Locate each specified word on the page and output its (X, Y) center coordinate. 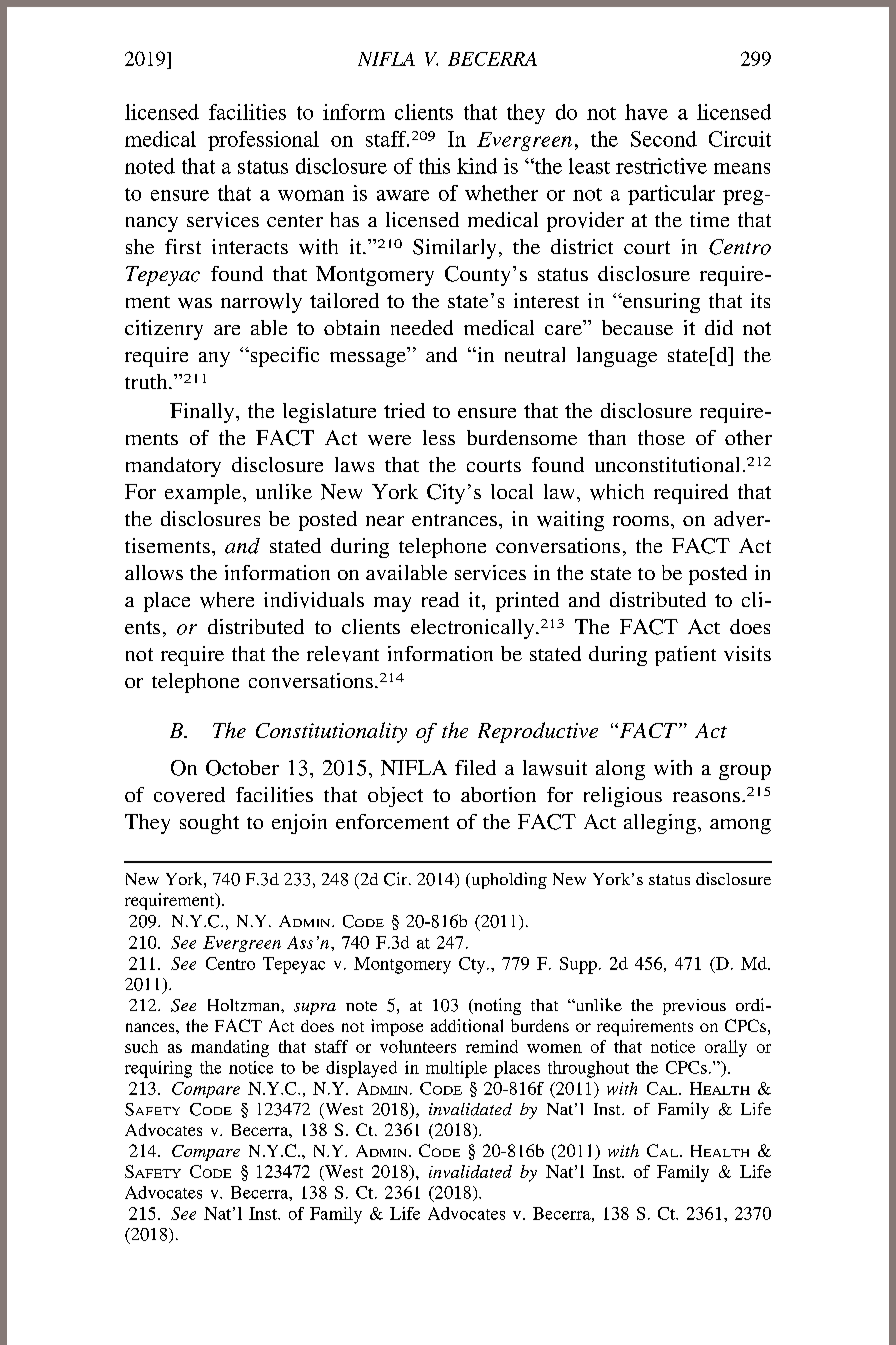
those (661, 437)
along (620, 770)
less (439, 437)
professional (263, 141)
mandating (230, 1048)
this (434, 166)
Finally (203, 413)
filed (475, 767)
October (242, 768)
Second (664, 139)
